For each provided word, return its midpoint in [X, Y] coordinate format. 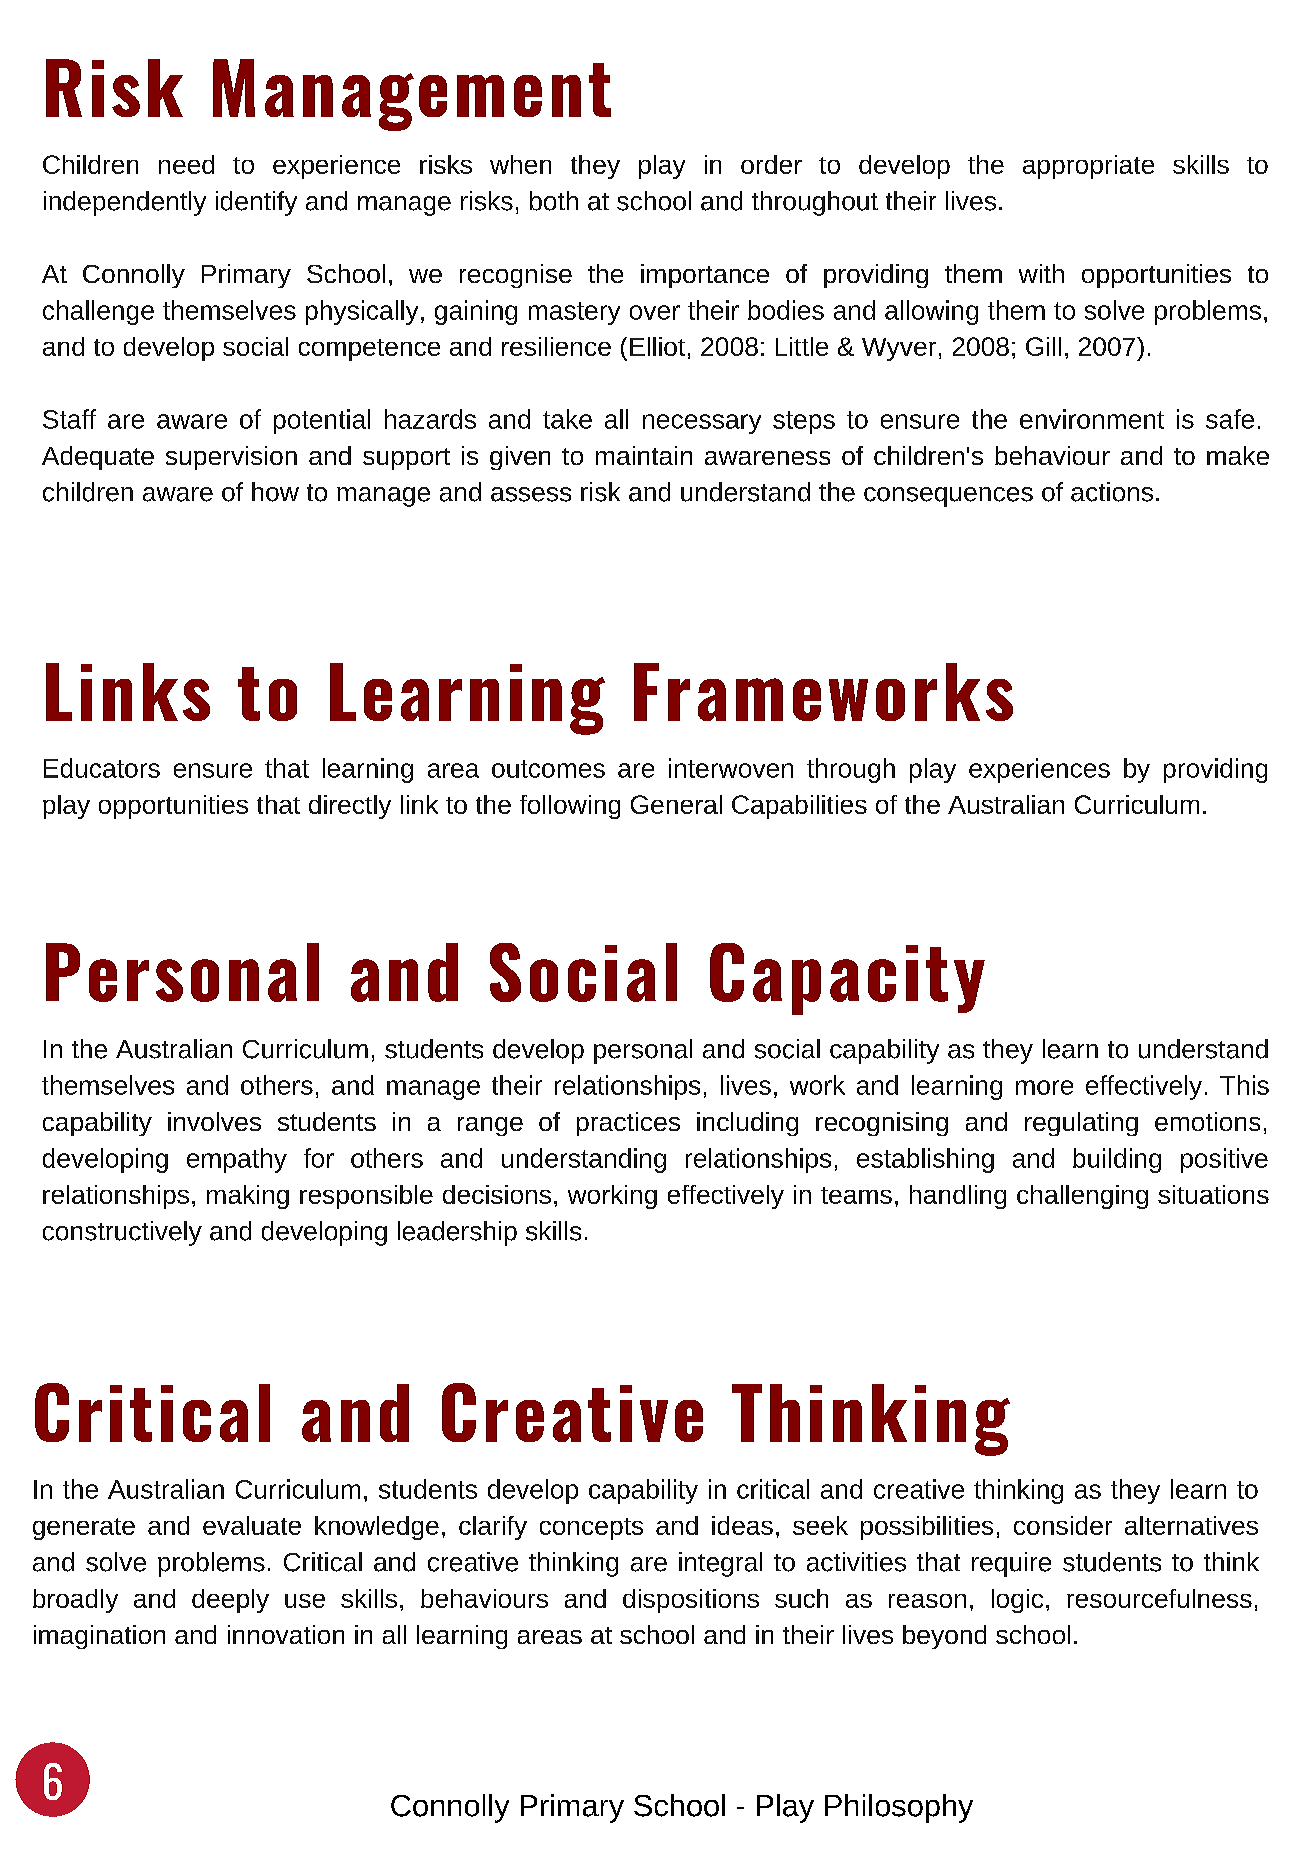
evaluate [252, 1525]
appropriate [1088, 167]
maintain [644, 455]
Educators [102, 768]
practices [628, 1124]
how [275, 492]
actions [1112, 492]
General [676, 804]
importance [705, 276]
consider [1063, 1525]
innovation [286, 1634]
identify [256, 203]
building [1117, 1160]
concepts [591, 1529]
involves [214, 1121]
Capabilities [799, 807]
